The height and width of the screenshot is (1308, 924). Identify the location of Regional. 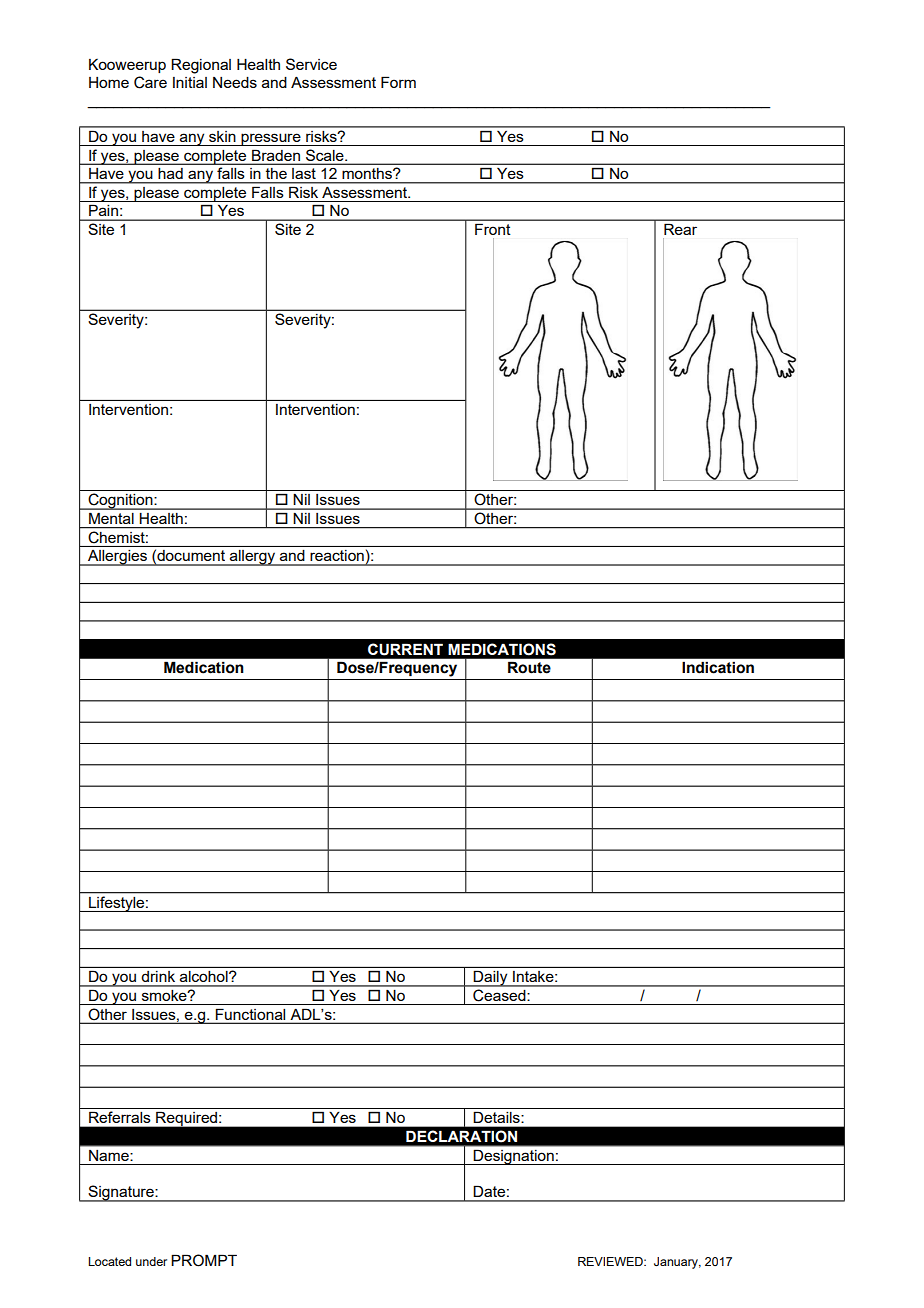
(201, 66).
